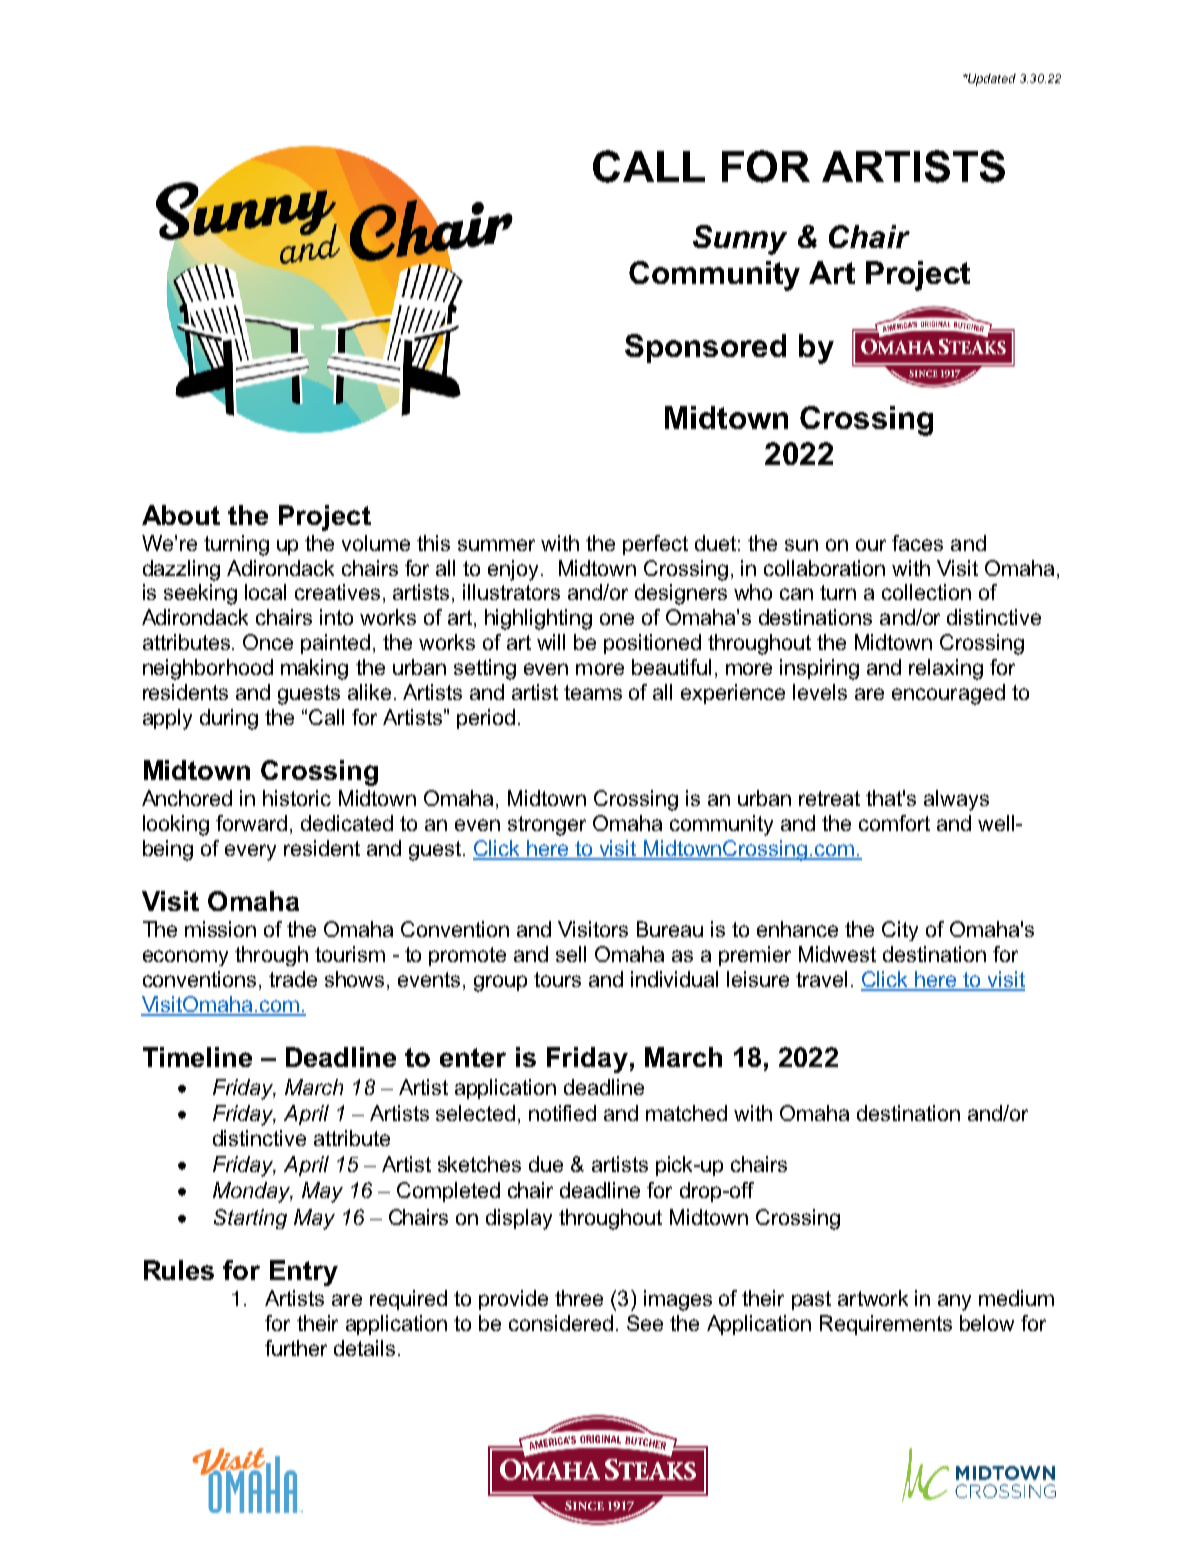 The height and width of the document is (1557, 1203). Describe the element at coordinates (705, 348) in the document. I see `Sponsored` at that location.
